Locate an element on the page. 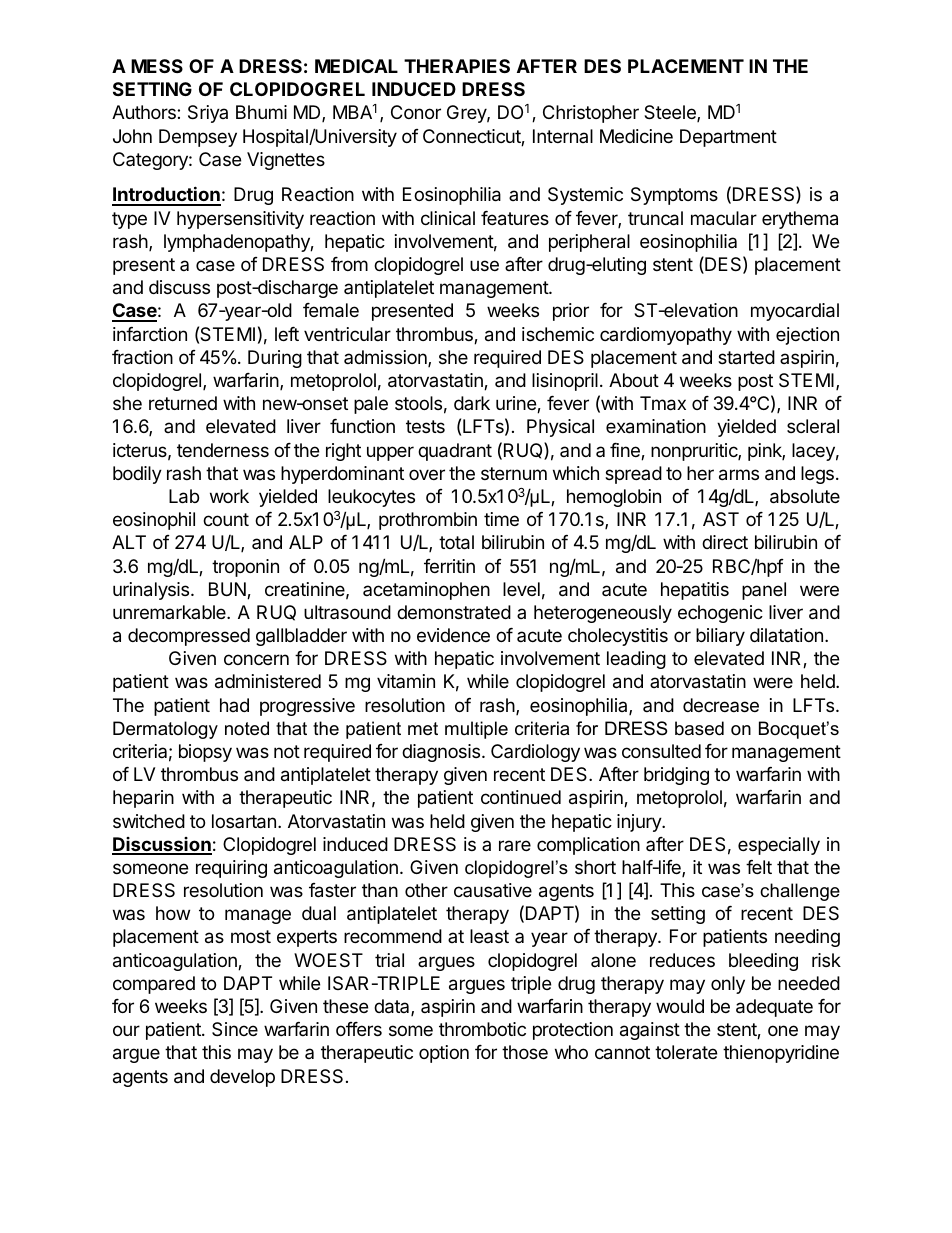  dark is located at coordinates (472, 403).
